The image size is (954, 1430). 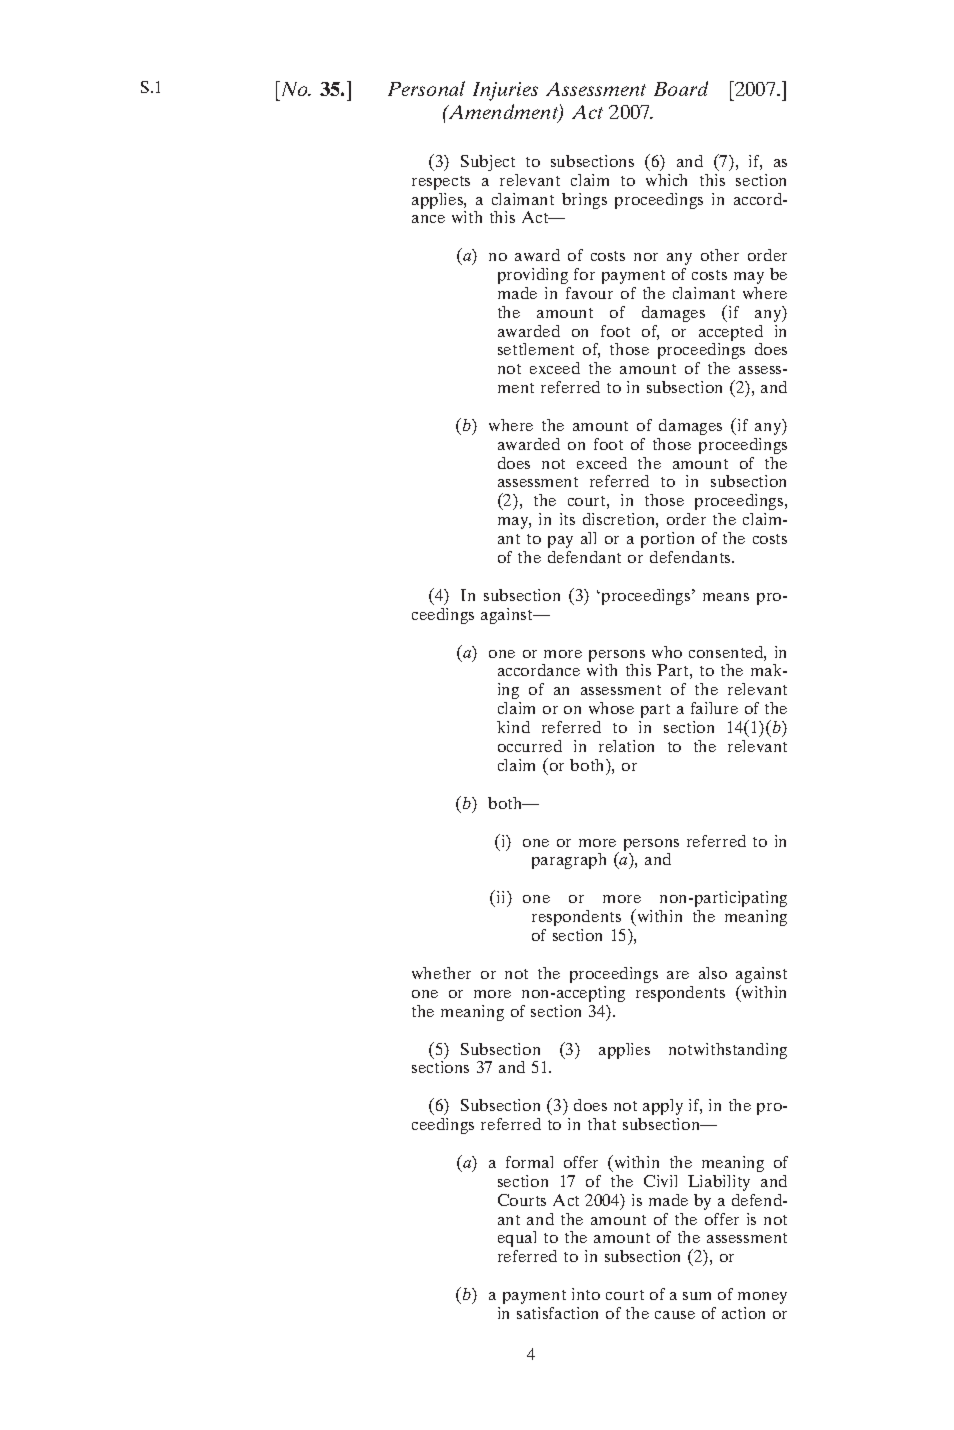 What do you see at coordinates (584, 201) in the screenshot?
I see `brings` at bounding box center [584, 201].
